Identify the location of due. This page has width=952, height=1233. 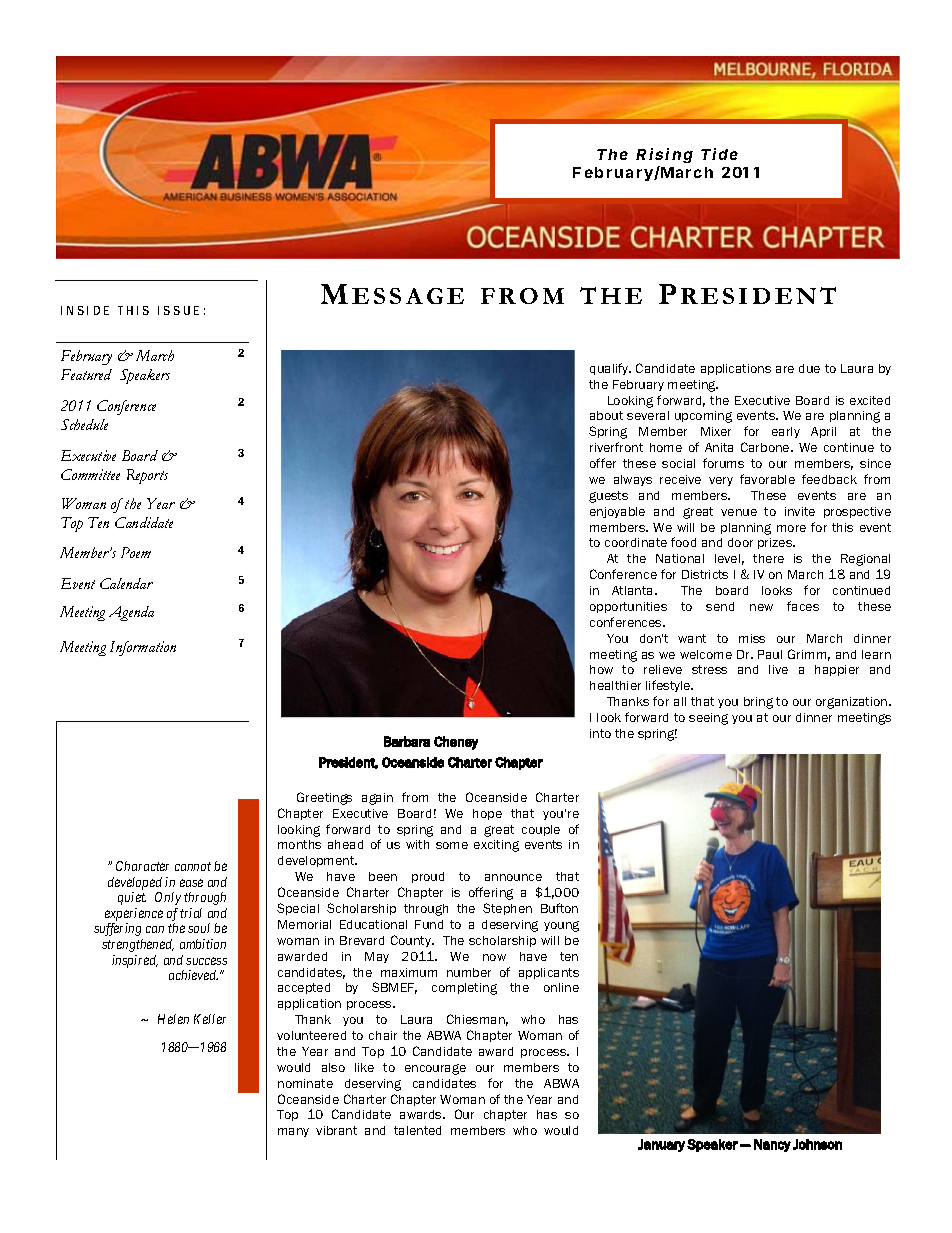
(809, 368).
